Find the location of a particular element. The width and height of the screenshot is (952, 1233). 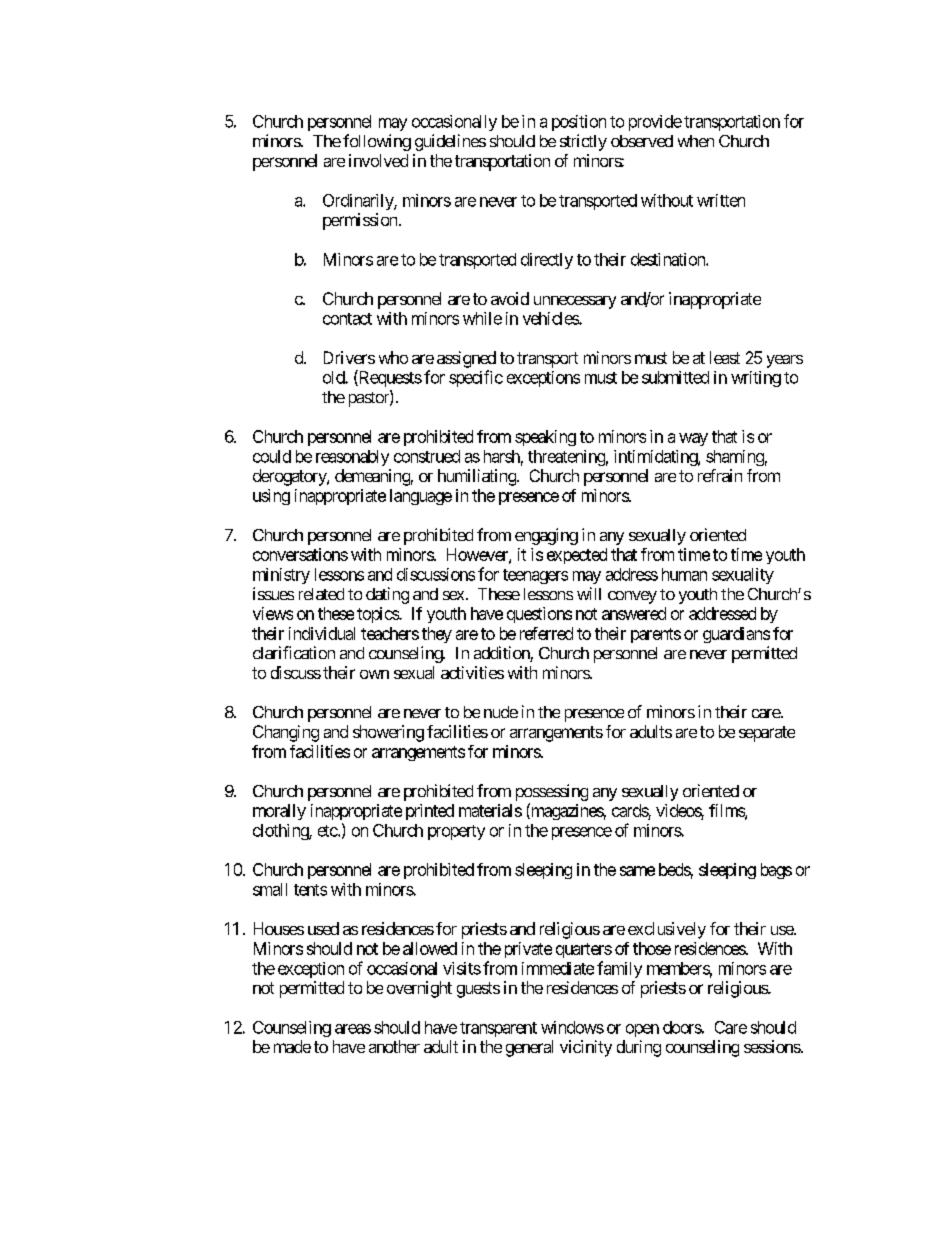

strictly is located at coordinates (583, 142).
